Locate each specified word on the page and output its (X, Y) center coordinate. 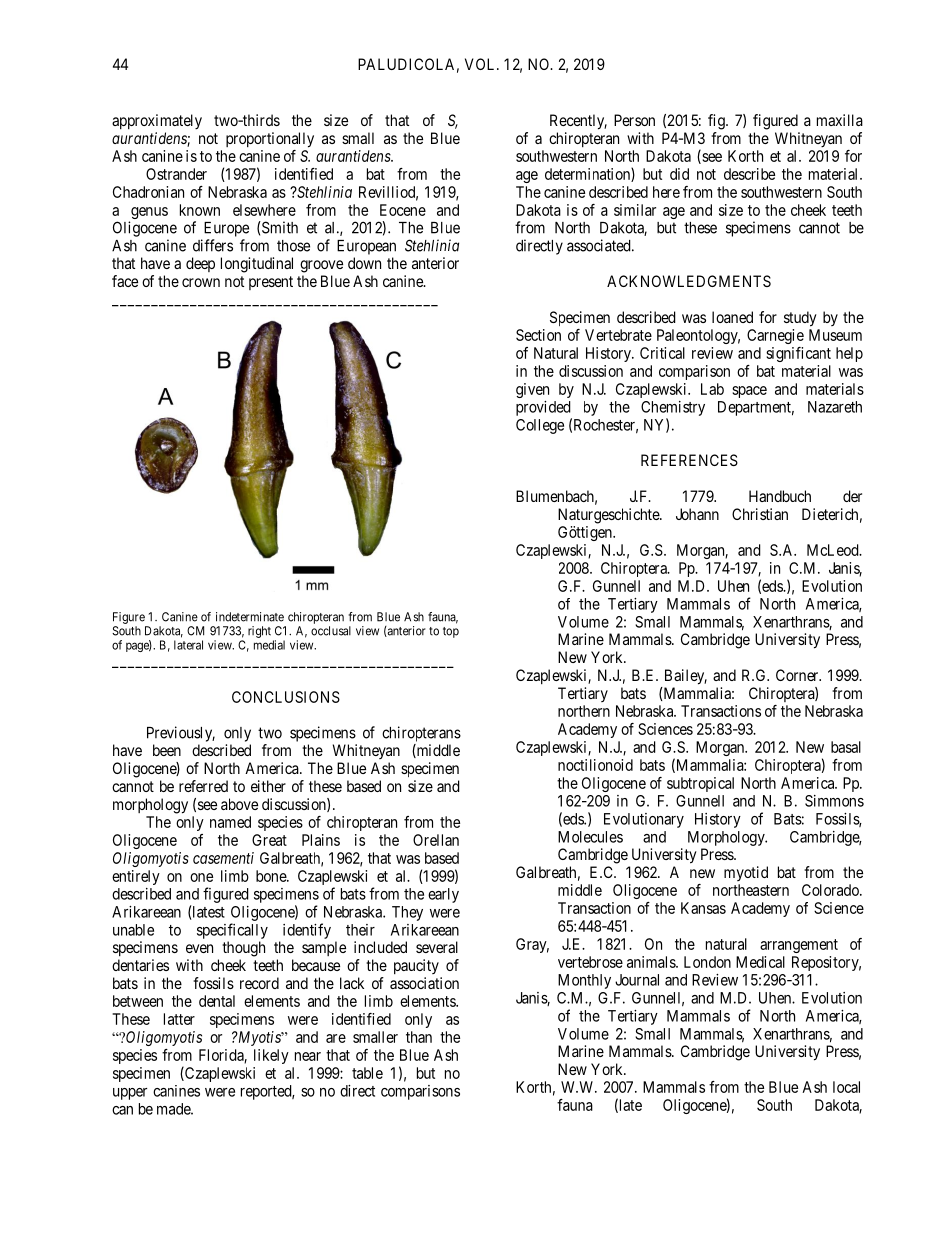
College (540, 426)
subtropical (700, 784)
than (419, 1037)
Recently (578, 122)
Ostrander (176, 174)
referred (203, 786)
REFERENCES (689, 460)
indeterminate (250, 617)
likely (271, 1056)
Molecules (590, 837)
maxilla (840, 120)
